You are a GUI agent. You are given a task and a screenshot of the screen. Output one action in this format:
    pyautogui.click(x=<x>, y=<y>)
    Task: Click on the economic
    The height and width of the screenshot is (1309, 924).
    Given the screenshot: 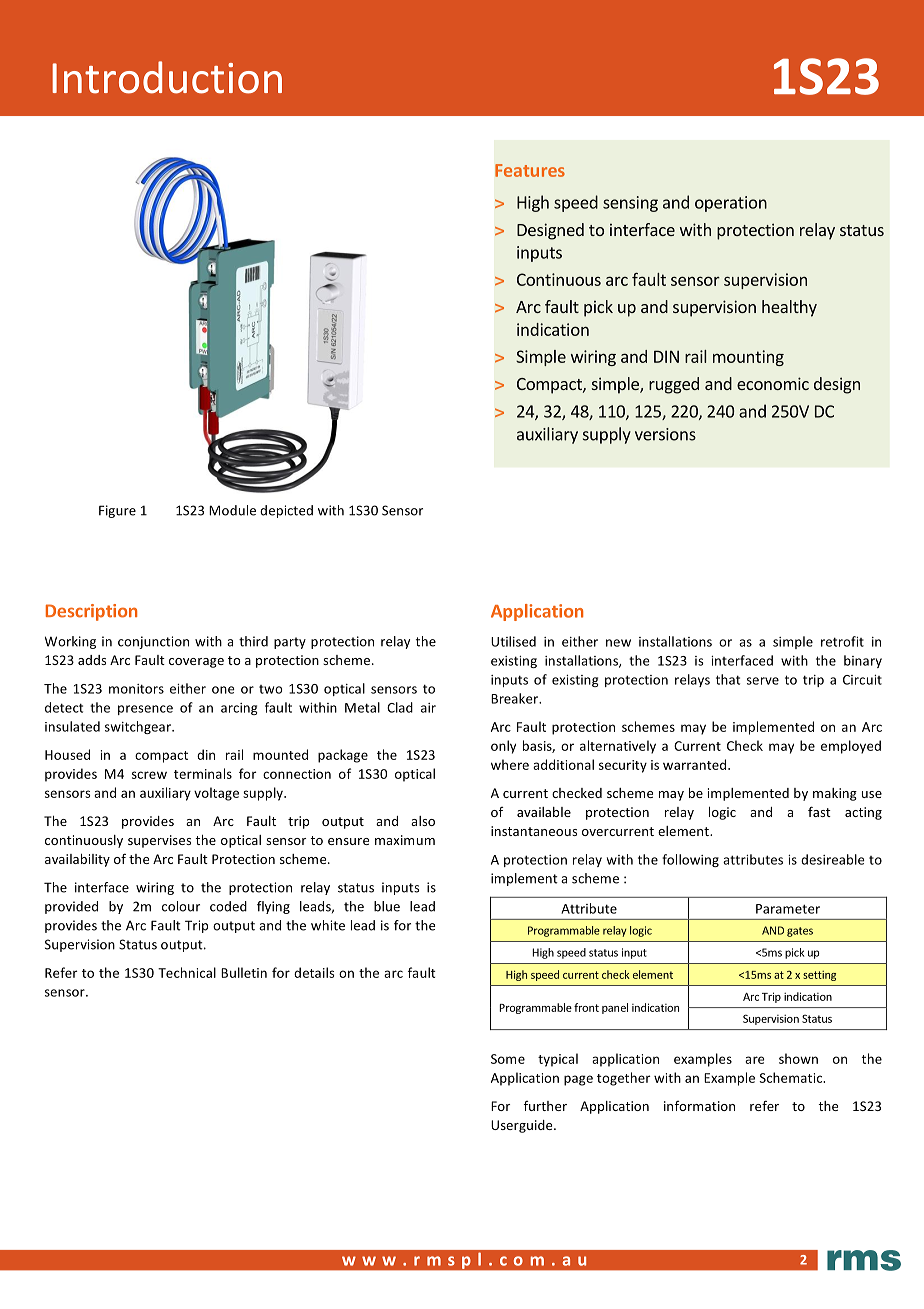 What is the action you would take?
    pyautogui.click(x=773, y=383)
